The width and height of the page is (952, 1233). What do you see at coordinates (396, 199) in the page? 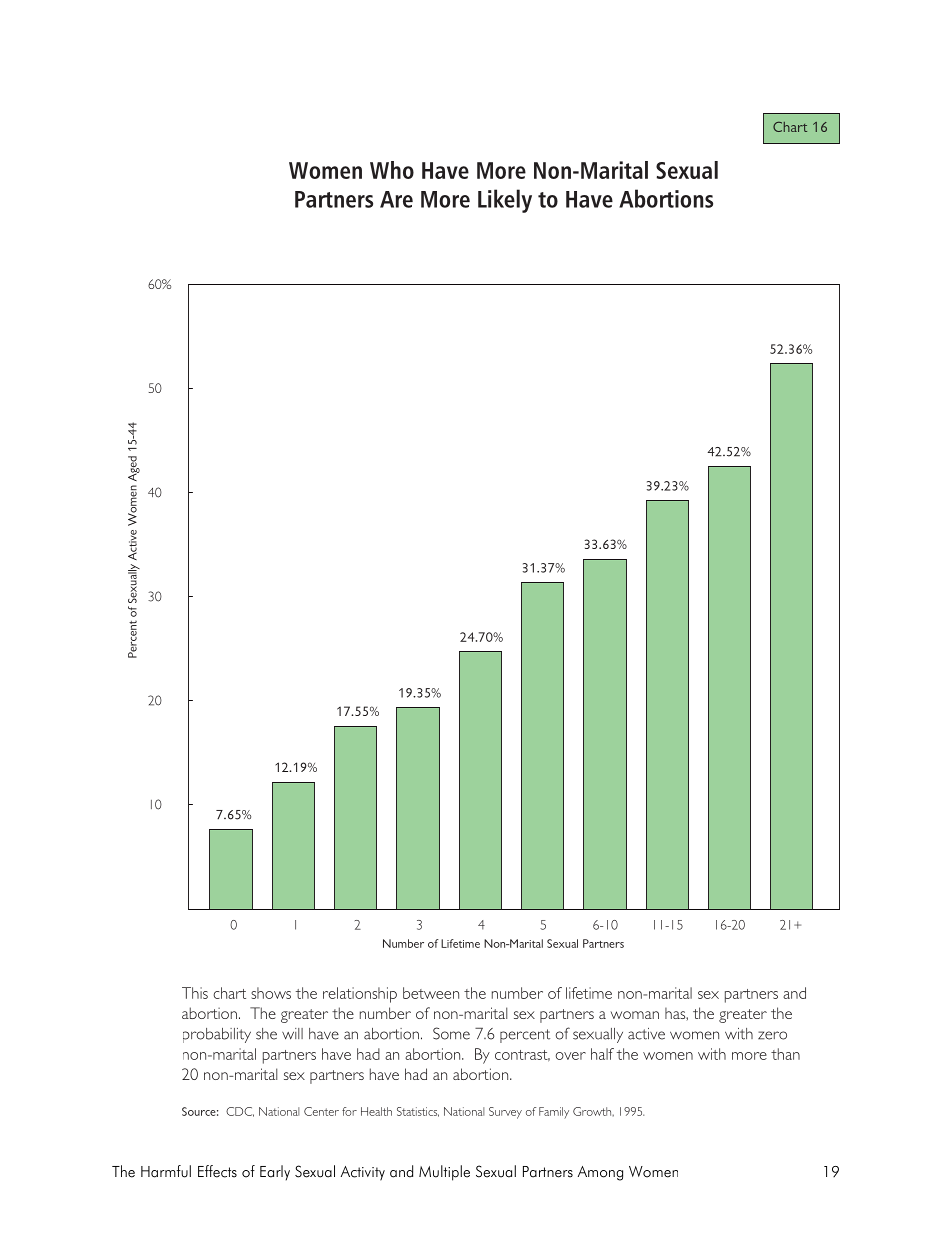
I see `Are` at bounding box center [396, 199].
